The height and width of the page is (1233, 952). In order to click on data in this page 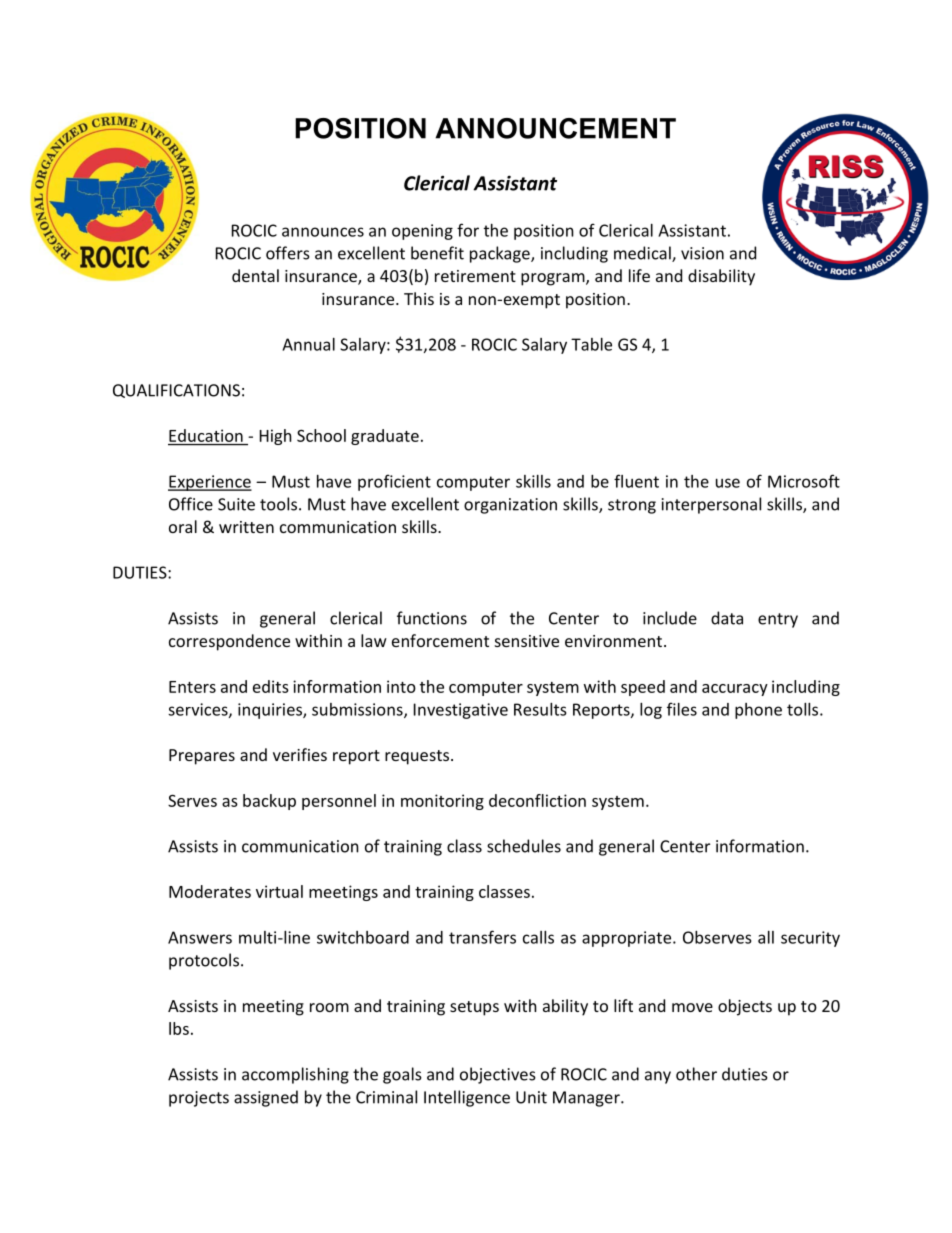, I will do `click(727, 618)`.
